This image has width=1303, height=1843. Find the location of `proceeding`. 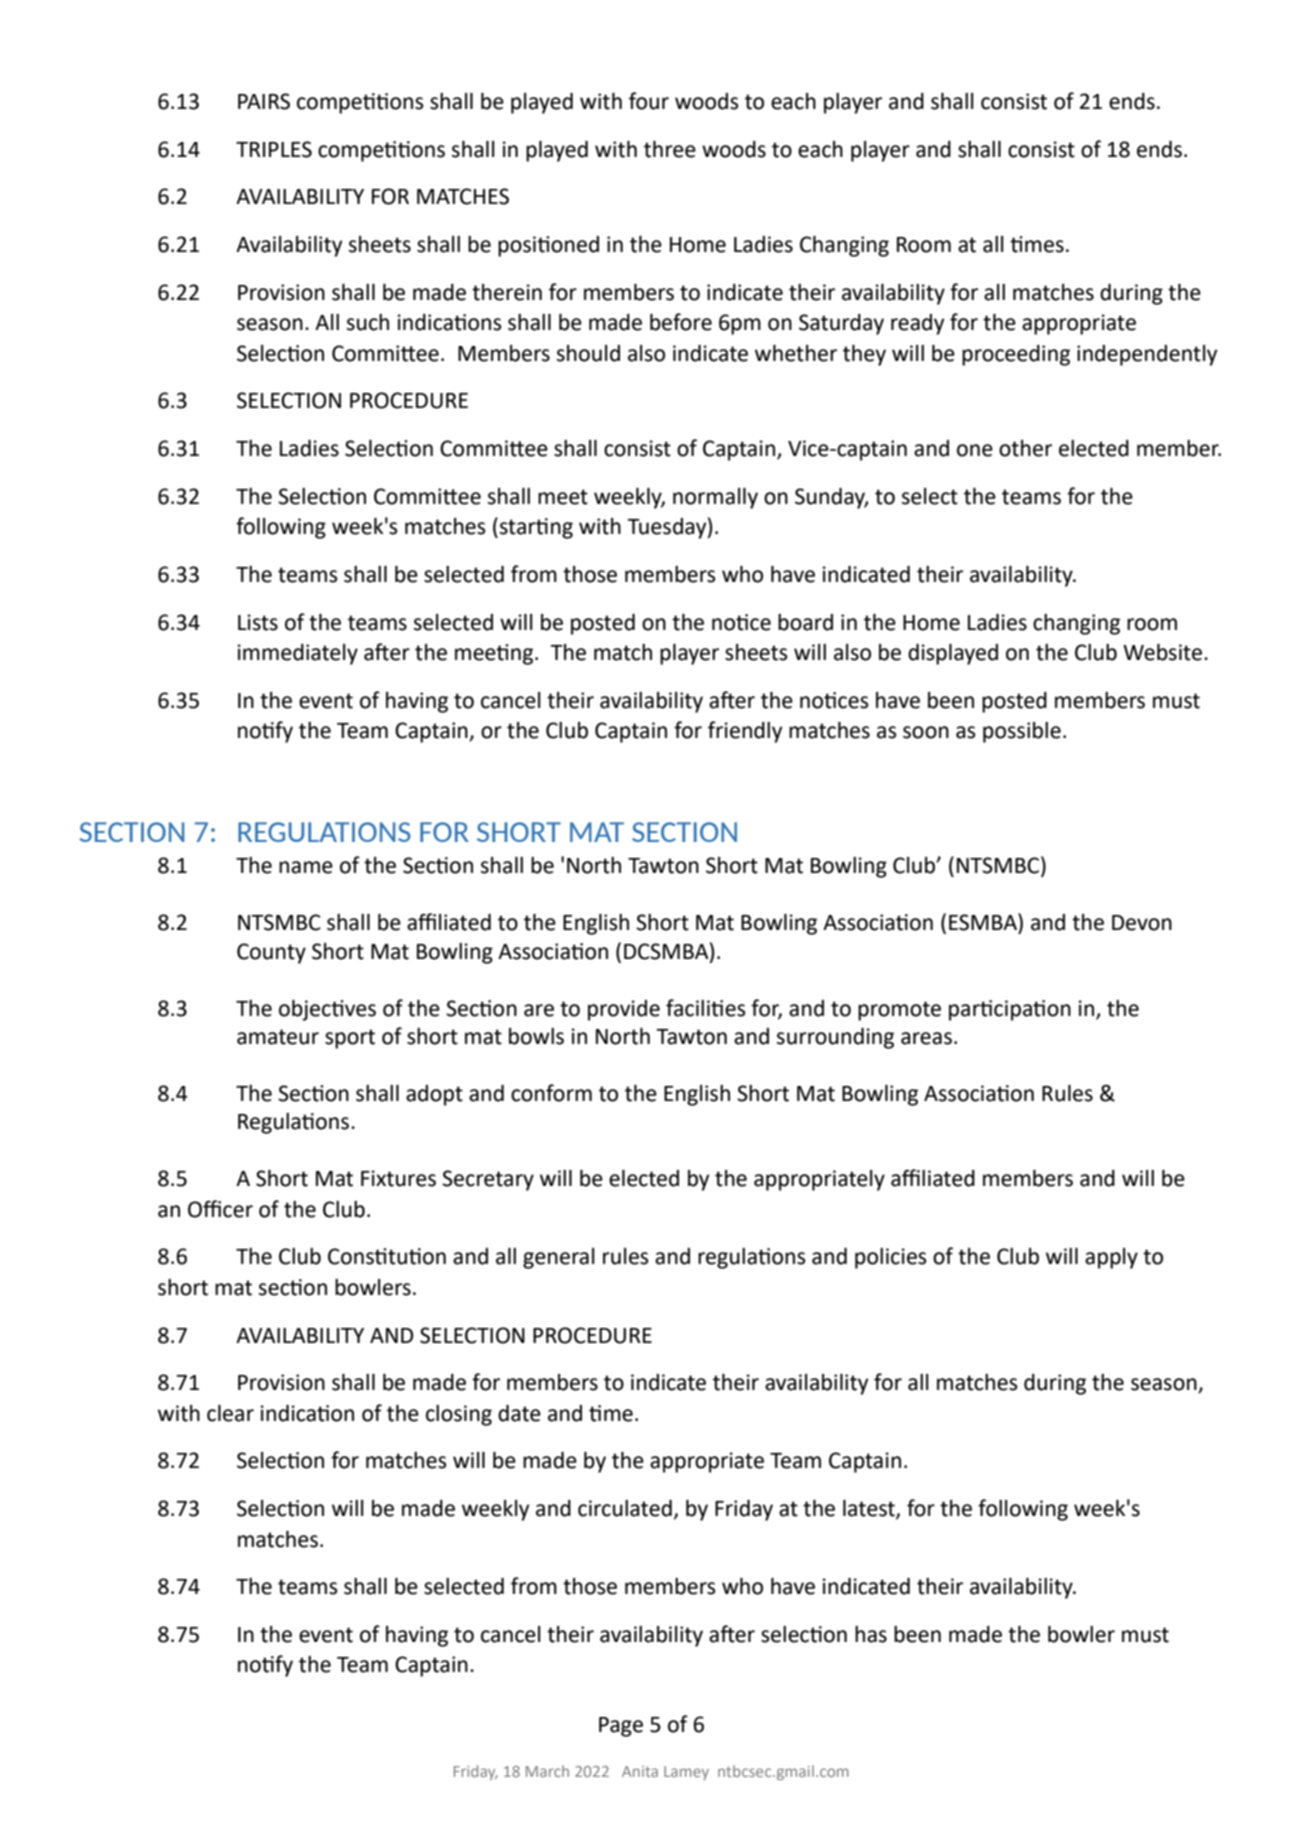

proceeding is located at coordinates (1016, 355).
